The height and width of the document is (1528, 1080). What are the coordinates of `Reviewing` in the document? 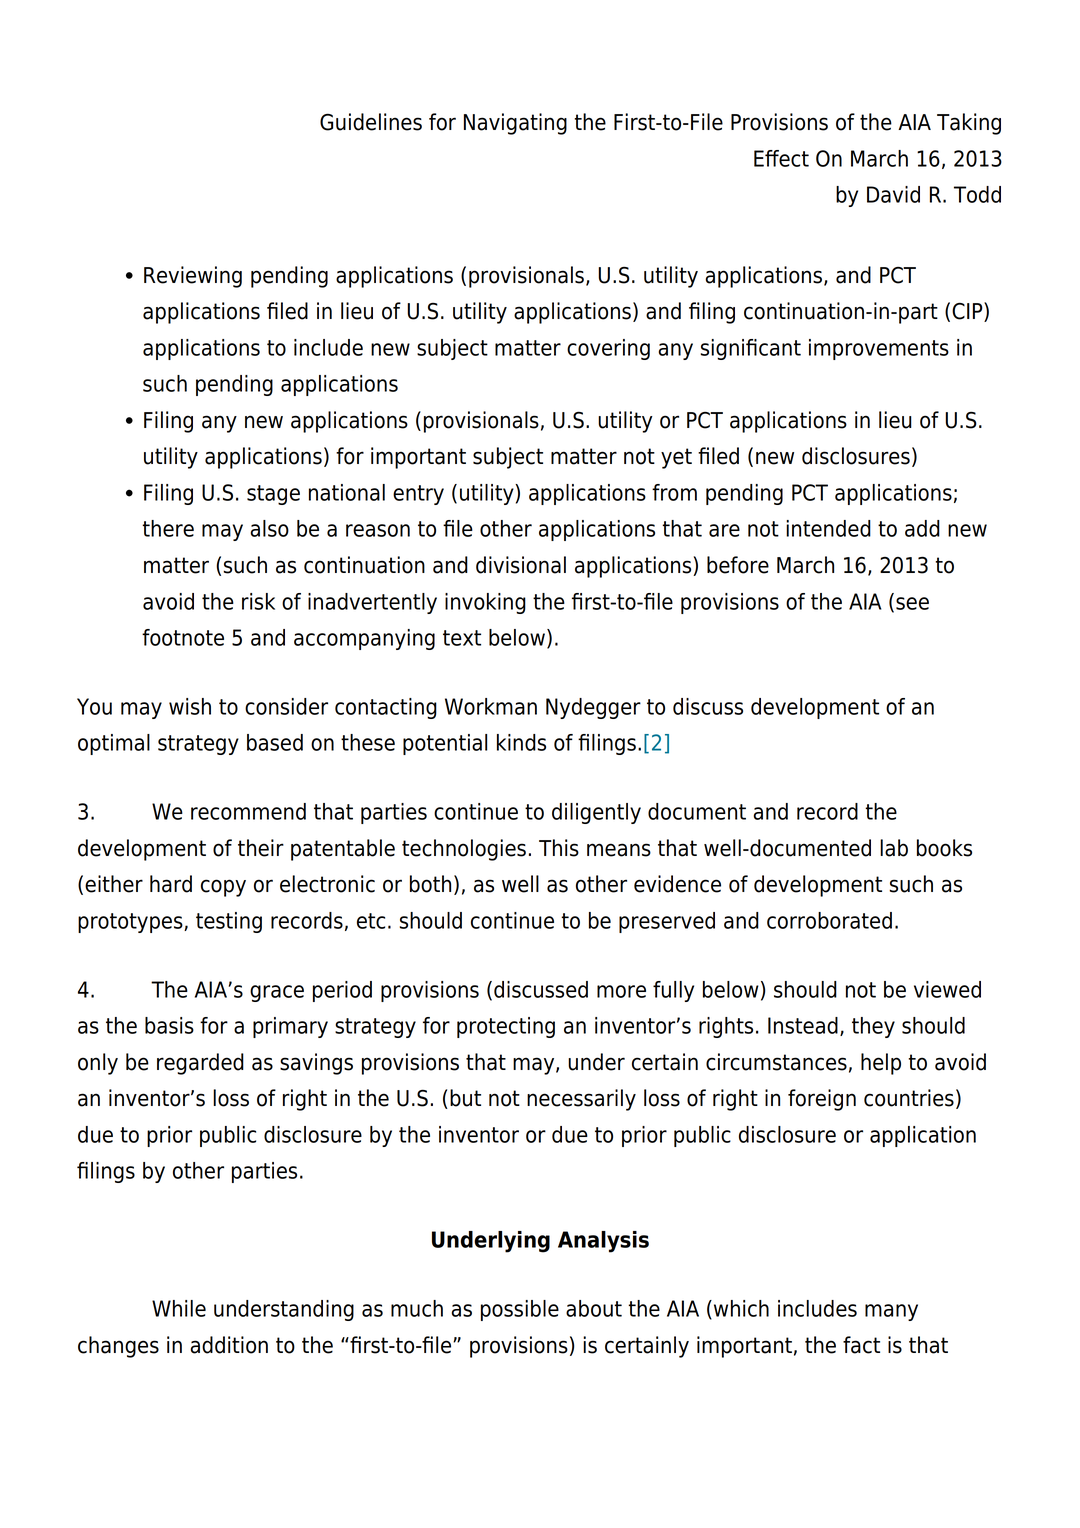 It's located at (193, 277).
